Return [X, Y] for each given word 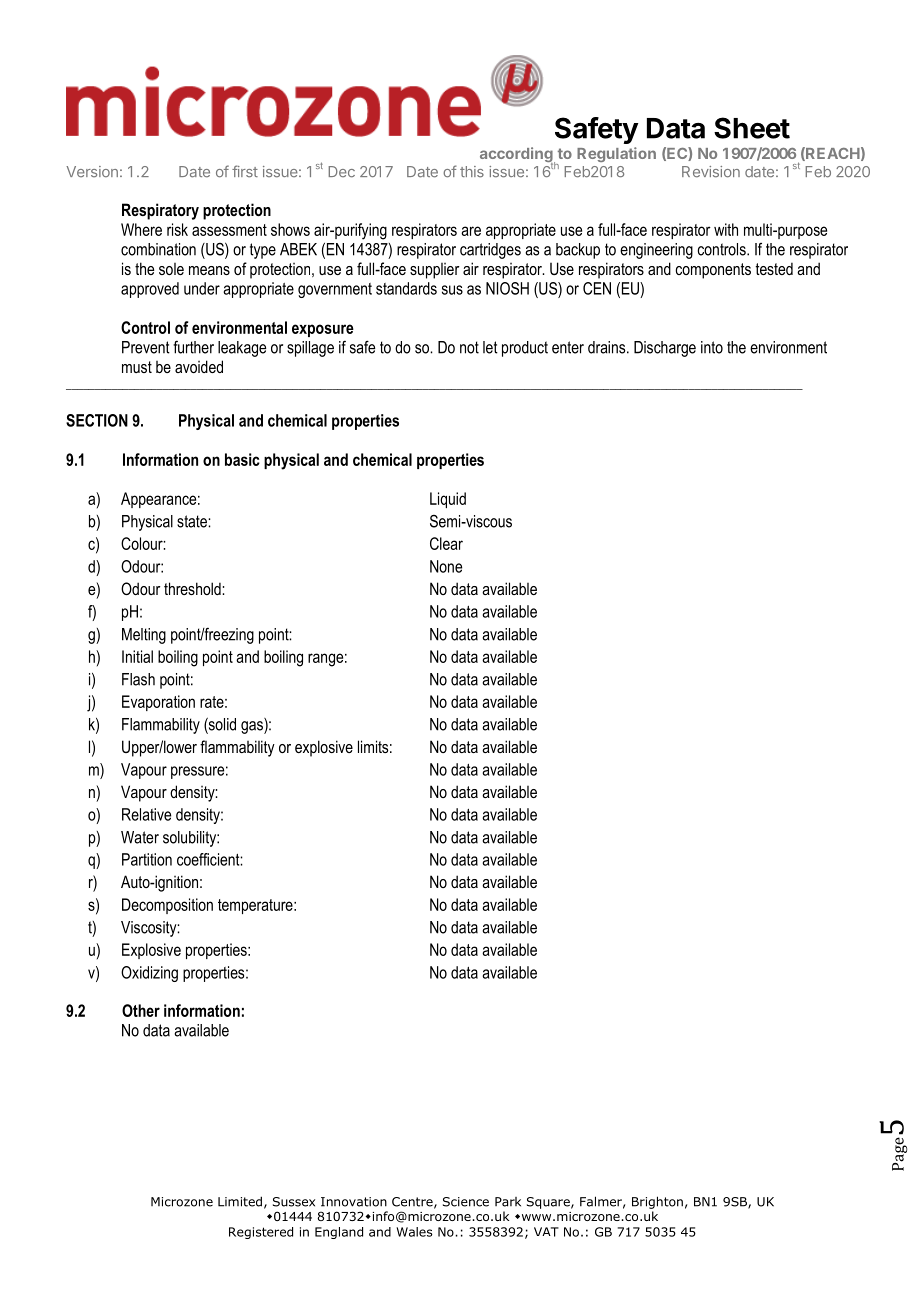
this [472, 172]
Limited [240, 1201]
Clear [446, 543]
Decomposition [167, 906]
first [245, 171]
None [446, 566]
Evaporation [158, 703]
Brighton [657, 1202]
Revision [711, 172]
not [469, 347]
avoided [199, 366]
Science [466, 1202]
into [712, 347]
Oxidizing [149, 974]
